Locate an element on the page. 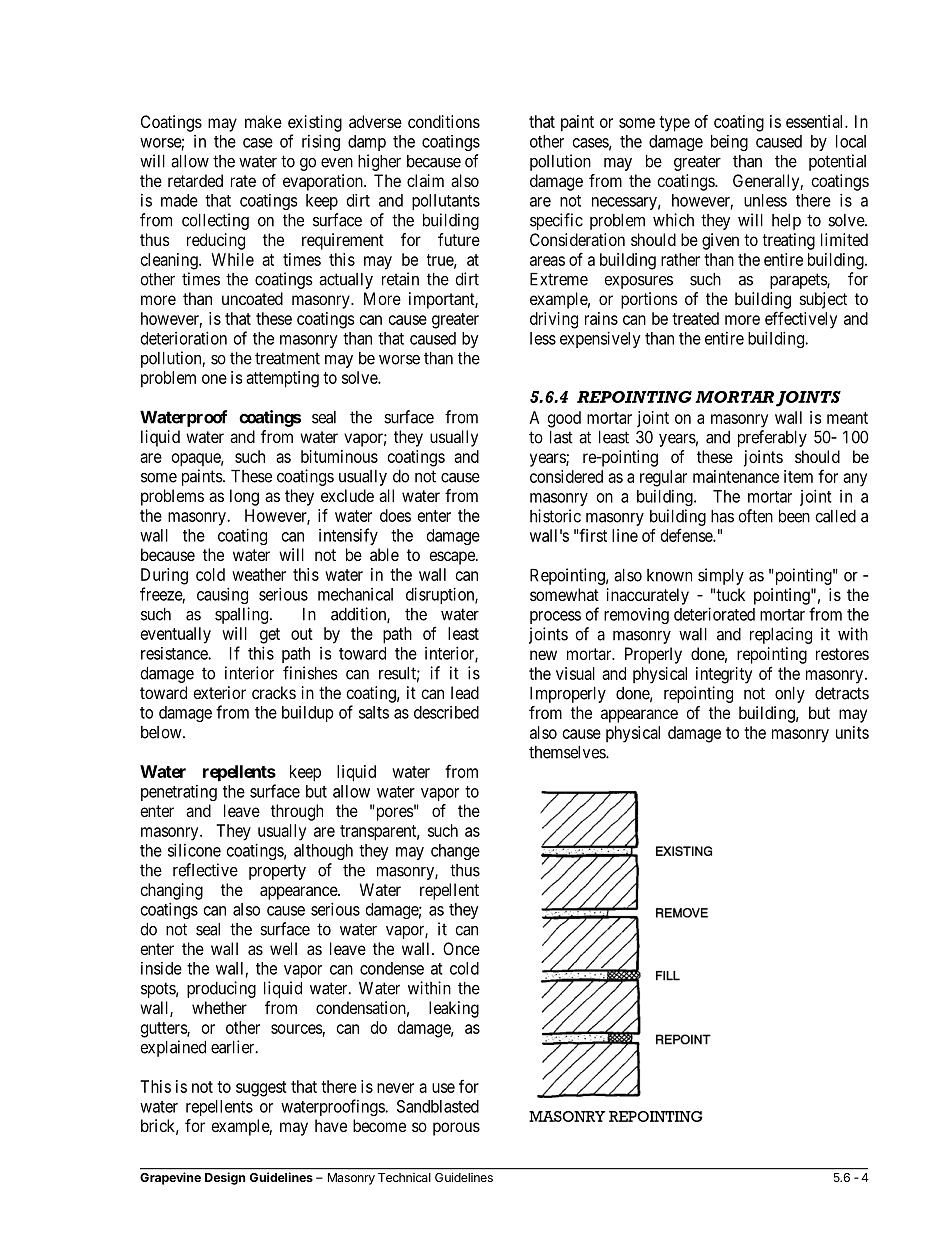 The width and height of the image is (952, 1233). attempting is located at coordinates (282, 379).
